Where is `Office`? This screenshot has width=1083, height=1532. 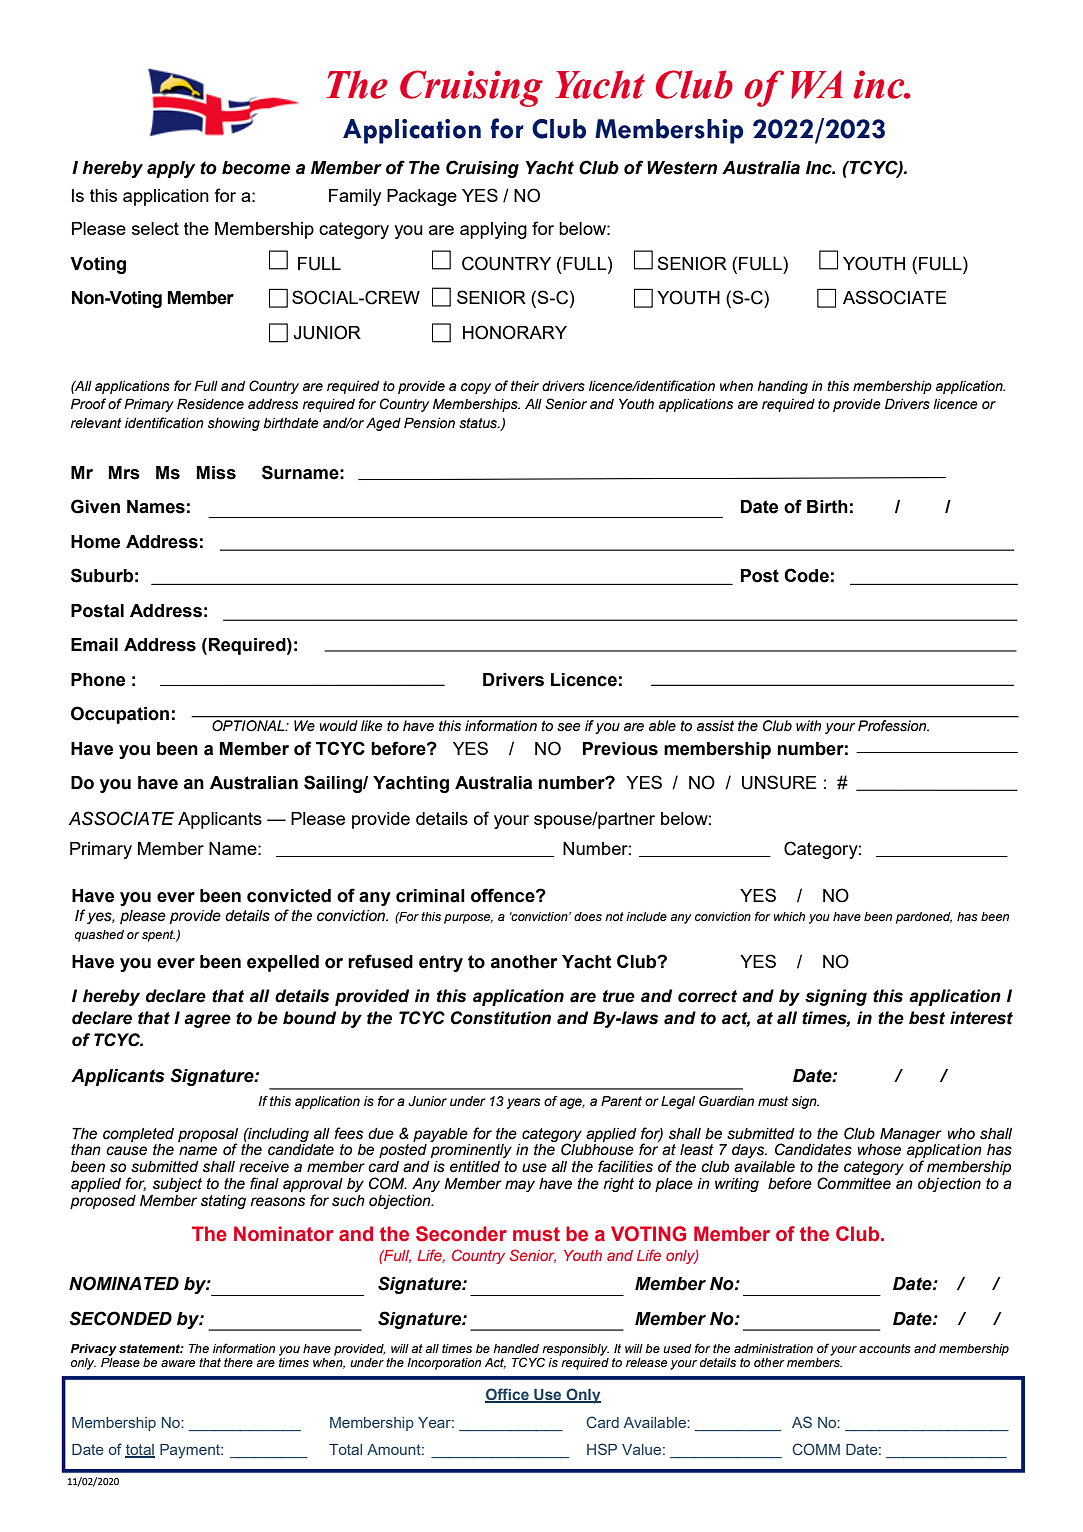
Office is located at coordinates (508, 1395).
